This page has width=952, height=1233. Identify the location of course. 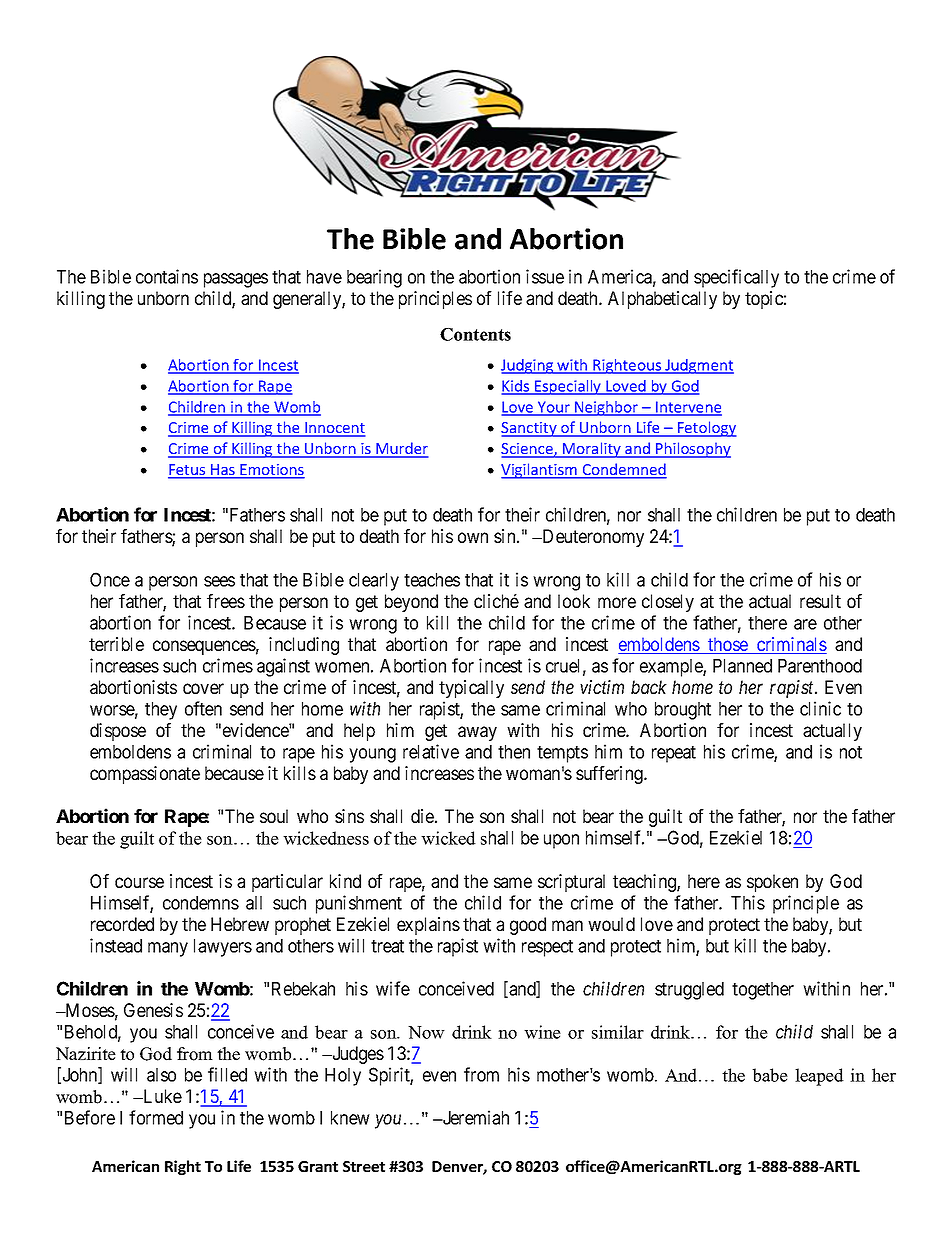
(139, 882).
